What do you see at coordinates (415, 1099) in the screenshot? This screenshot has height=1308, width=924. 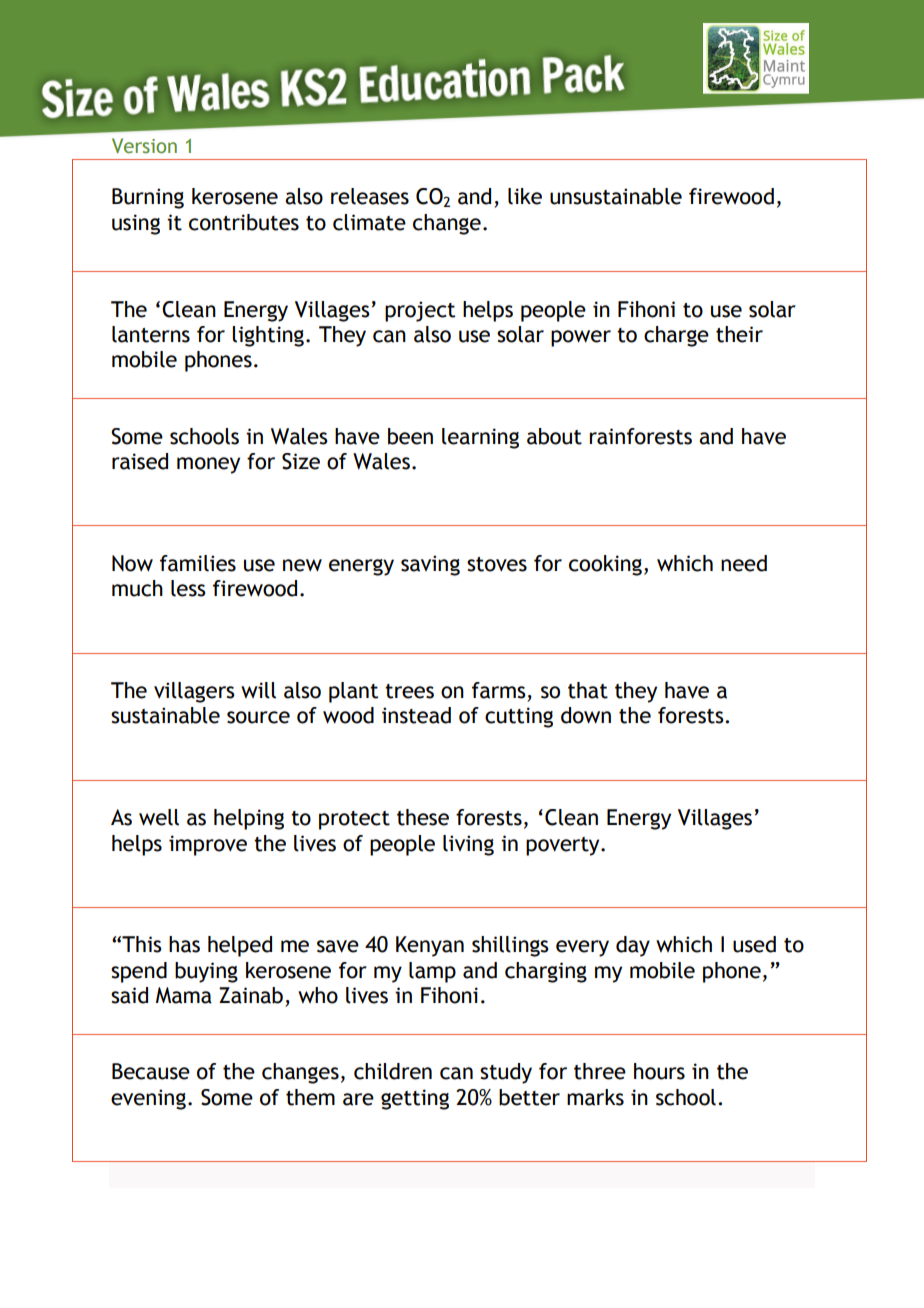 I see `getting` at bounding box center [415, 1099].
